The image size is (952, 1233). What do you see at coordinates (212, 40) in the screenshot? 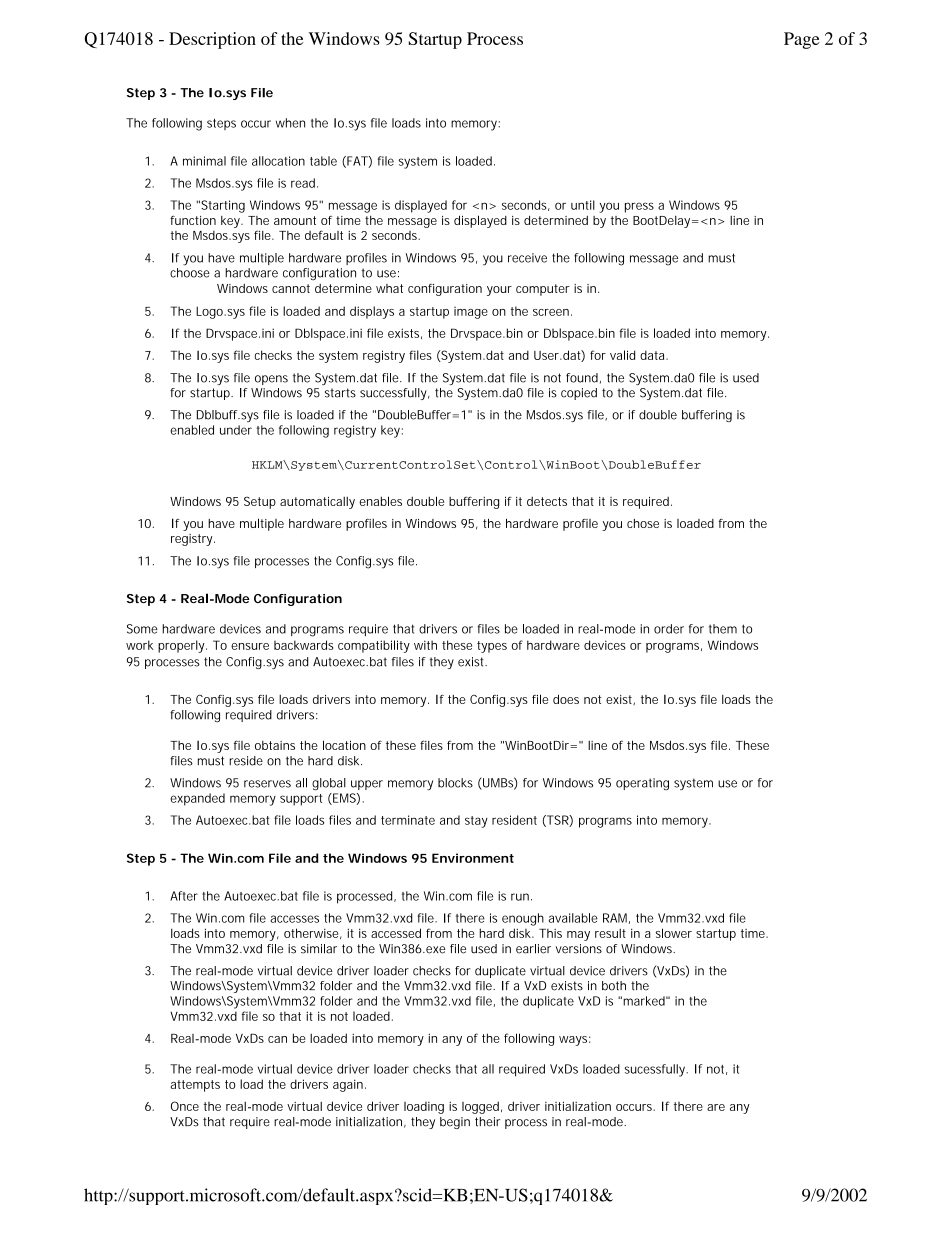
I see `Description` at bounding box center [212, 40].
